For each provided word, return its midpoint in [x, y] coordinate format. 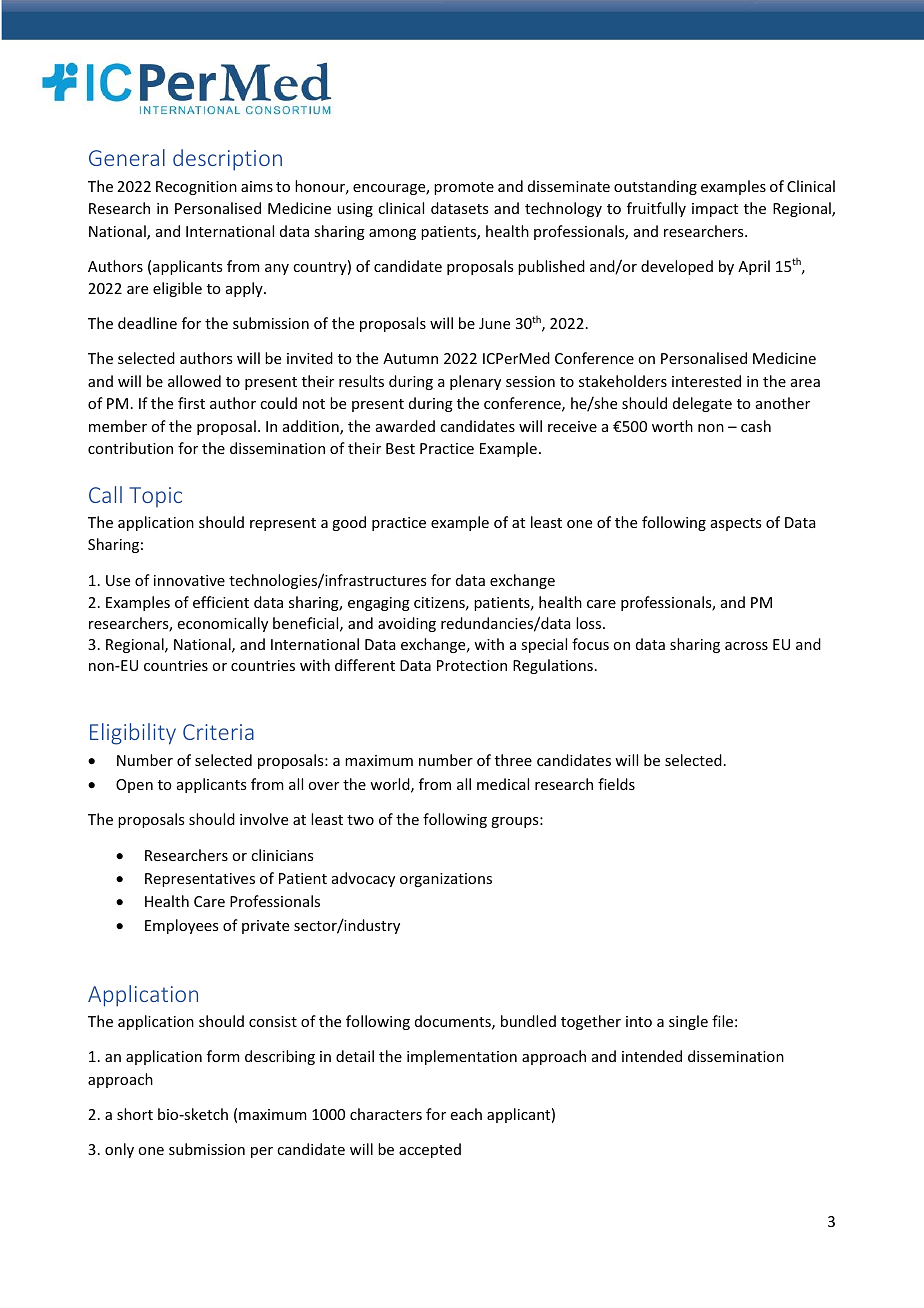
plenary [475, 382]
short [135, 1114]
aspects [736, 524]
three [513, 760]
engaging [379, 604]
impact [715, 210]
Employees [181, 926]
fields [616, 784]
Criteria [218, 732]
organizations [446, 880]
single [688, 1022]
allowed [194, 381]
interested [706, 381]
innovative [189, 580]
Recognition [196, 188]
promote [464, 188]
